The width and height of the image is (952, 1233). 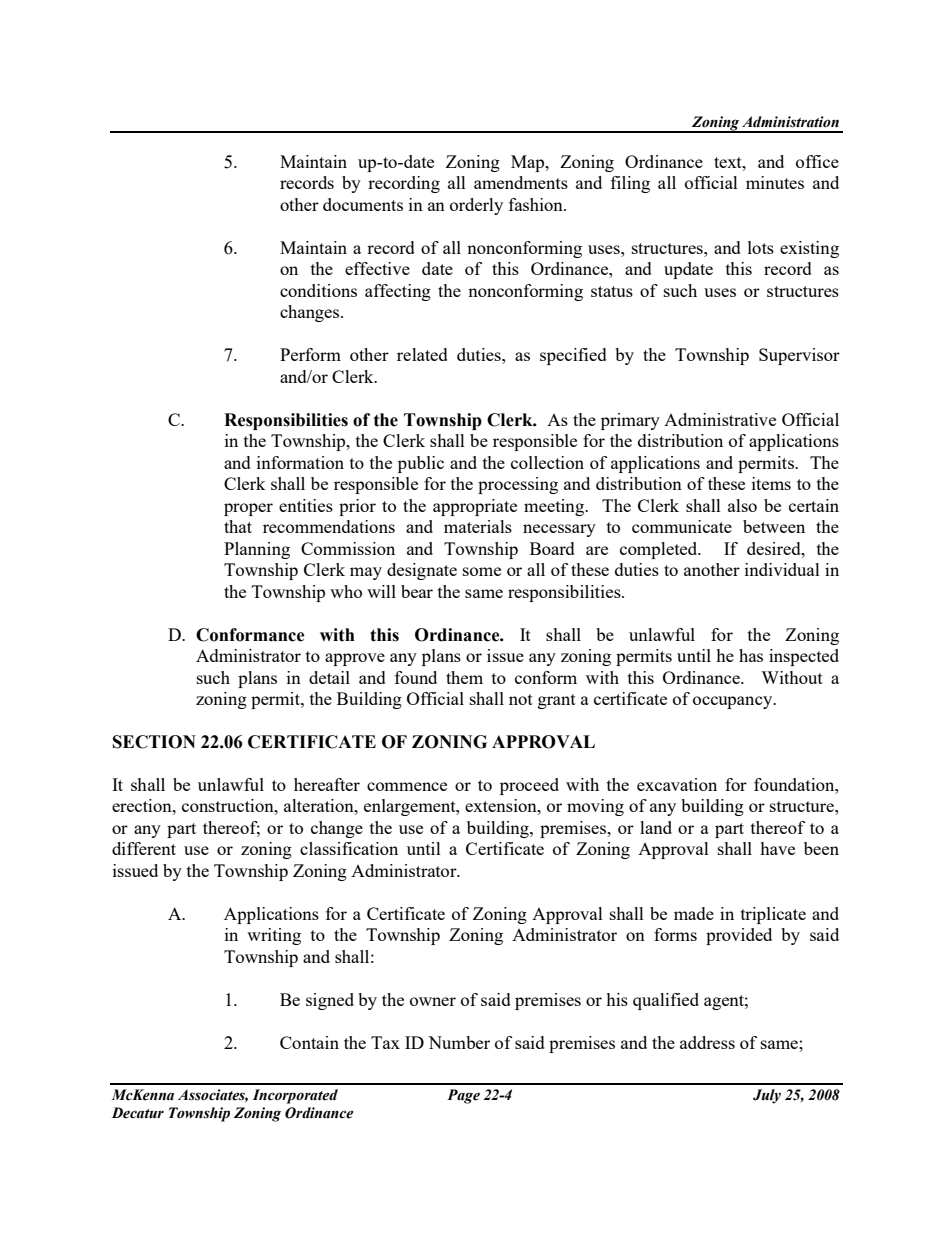 What do you see at coordinates (295, 1096) in the image?
I see `Incorporated` at bounding box center [295, 1096].
